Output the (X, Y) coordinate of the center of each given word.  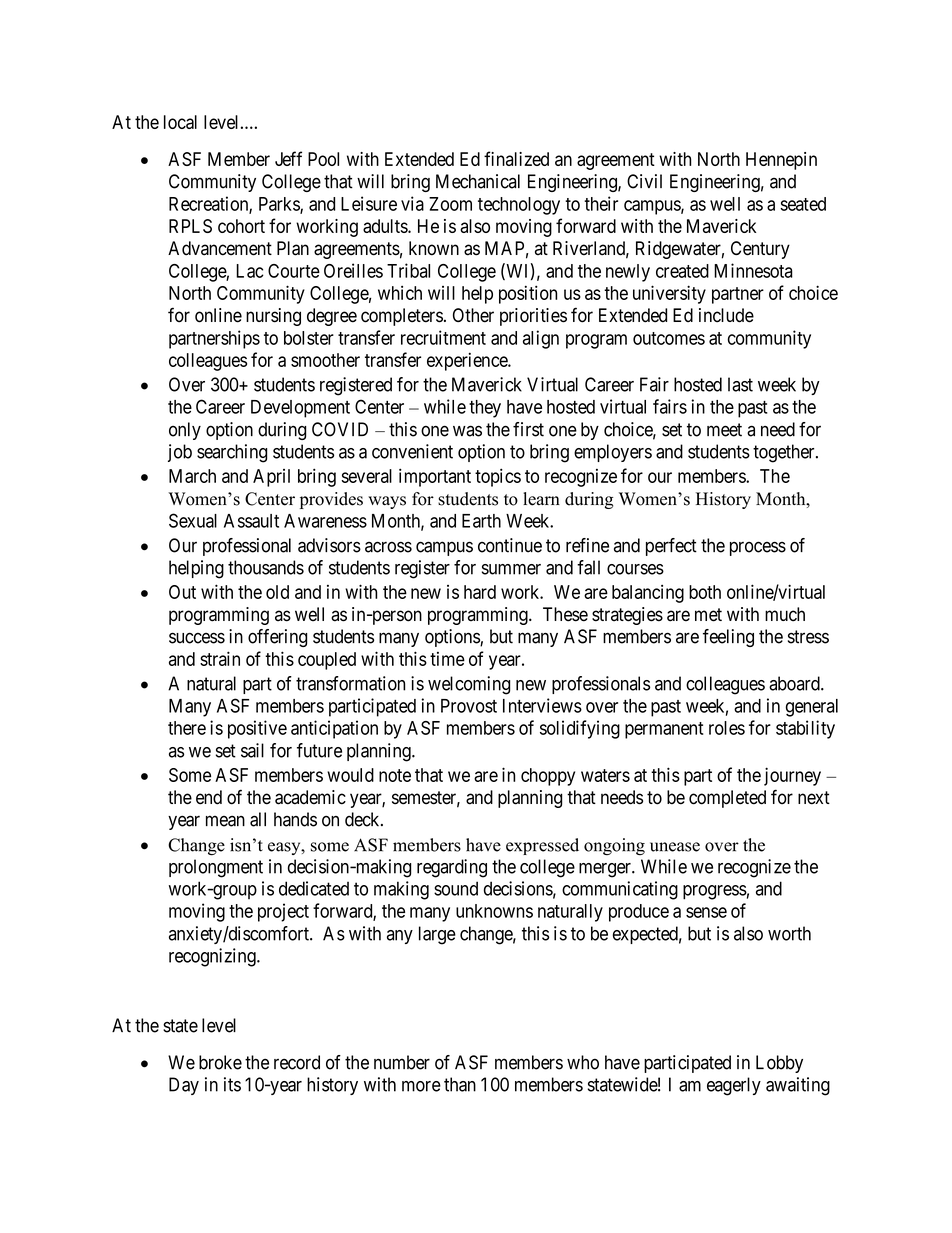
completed (727, 799)
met (708, 615)
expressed (542, 846)
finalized (516, 158)
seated (803, 204)
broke (220, 1062)
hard (480, 592)
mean (225, 821)
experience (468, 361)
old (277, 592)
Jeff (288, 158)
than (460, 1084)
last (740, 384)
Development (300, 409)
